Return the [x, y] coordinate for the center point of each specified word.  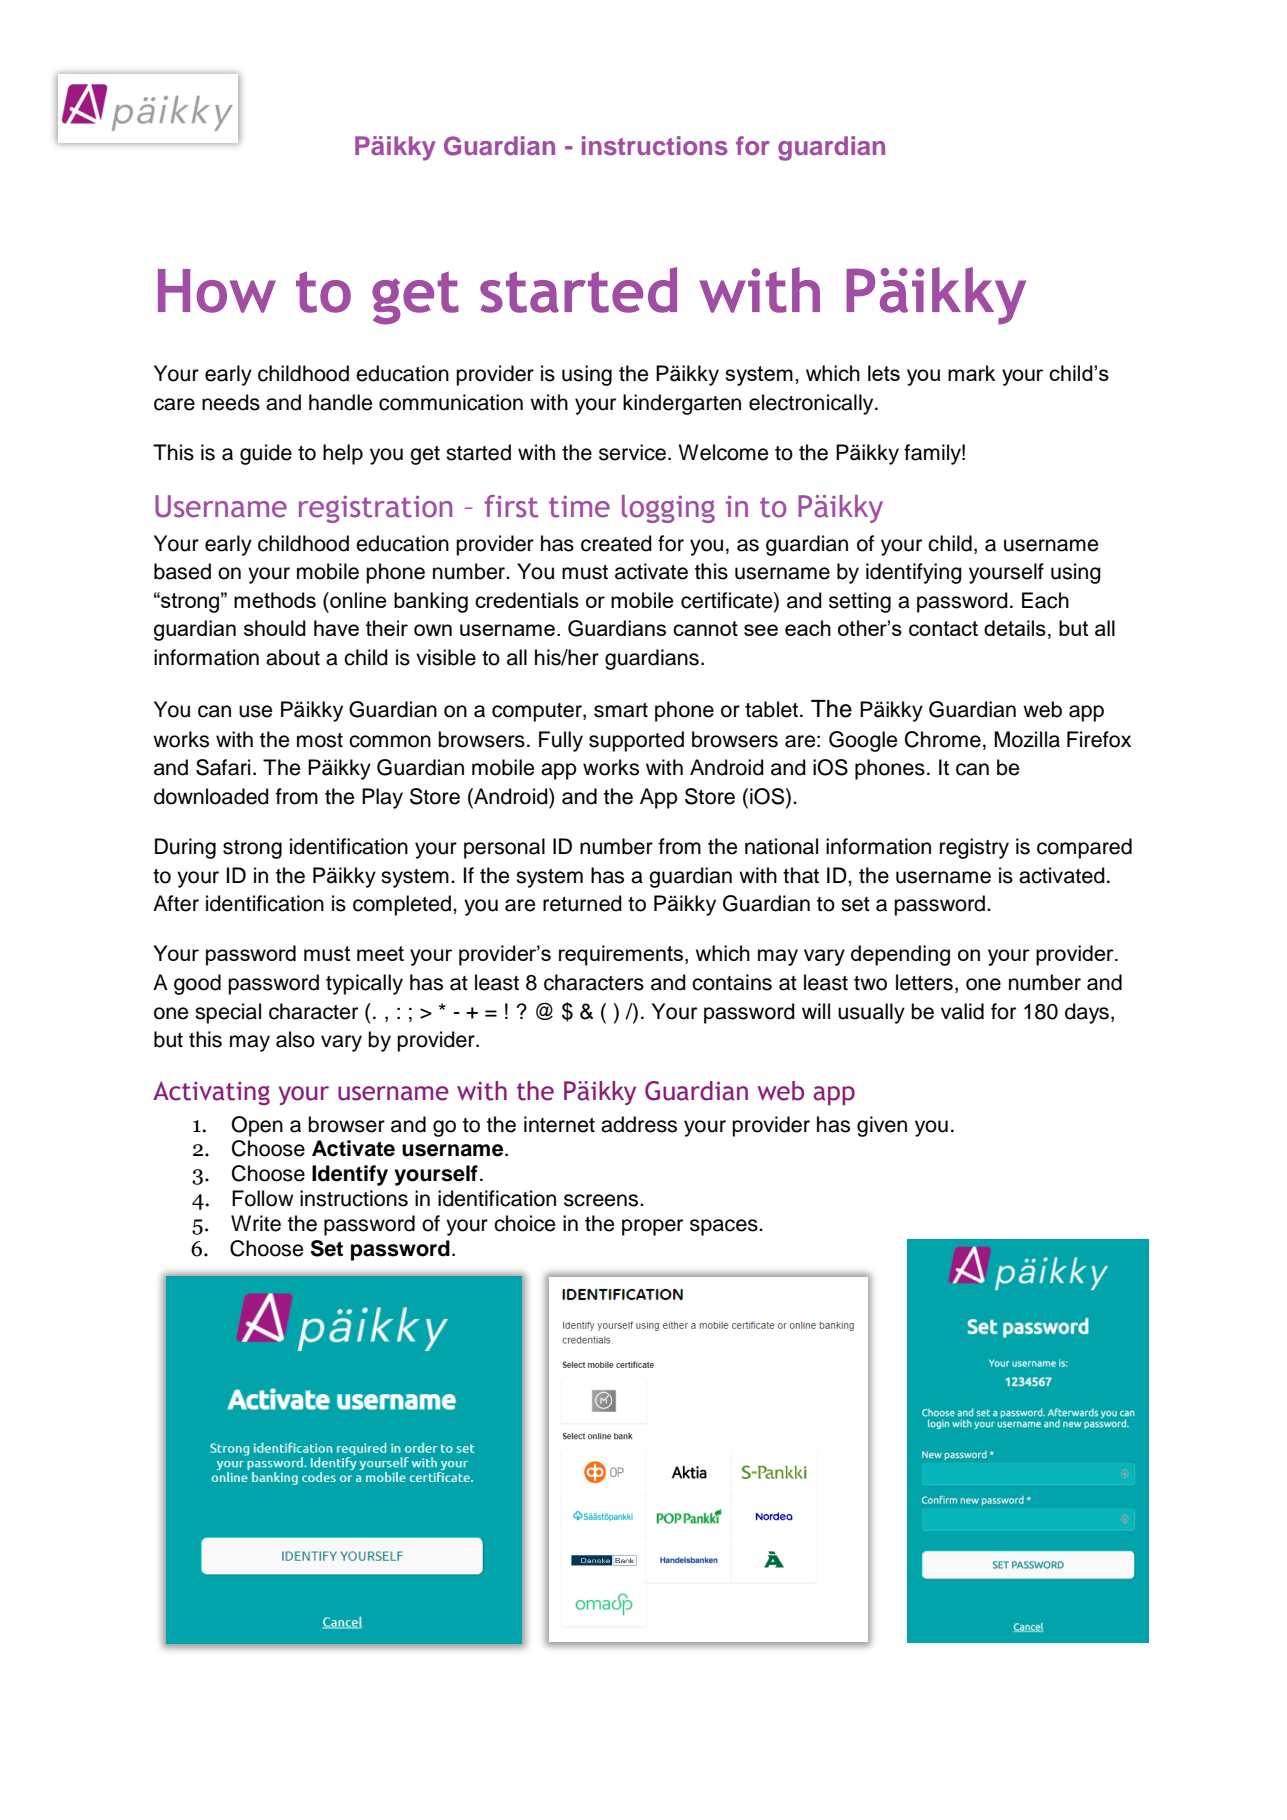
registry [974, 848]
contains [732, 982]
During [185, 848]
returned [582, 903]
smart [621, 710]
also [295, 1039]
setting [860, 602]
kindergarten [682, 404]
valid [962, 1011]
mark [971, 373]
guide [266, 454]
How [217, 291]
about [293, 657]
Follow [262, 1198]
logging [668, 509]
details [1015, 628]
